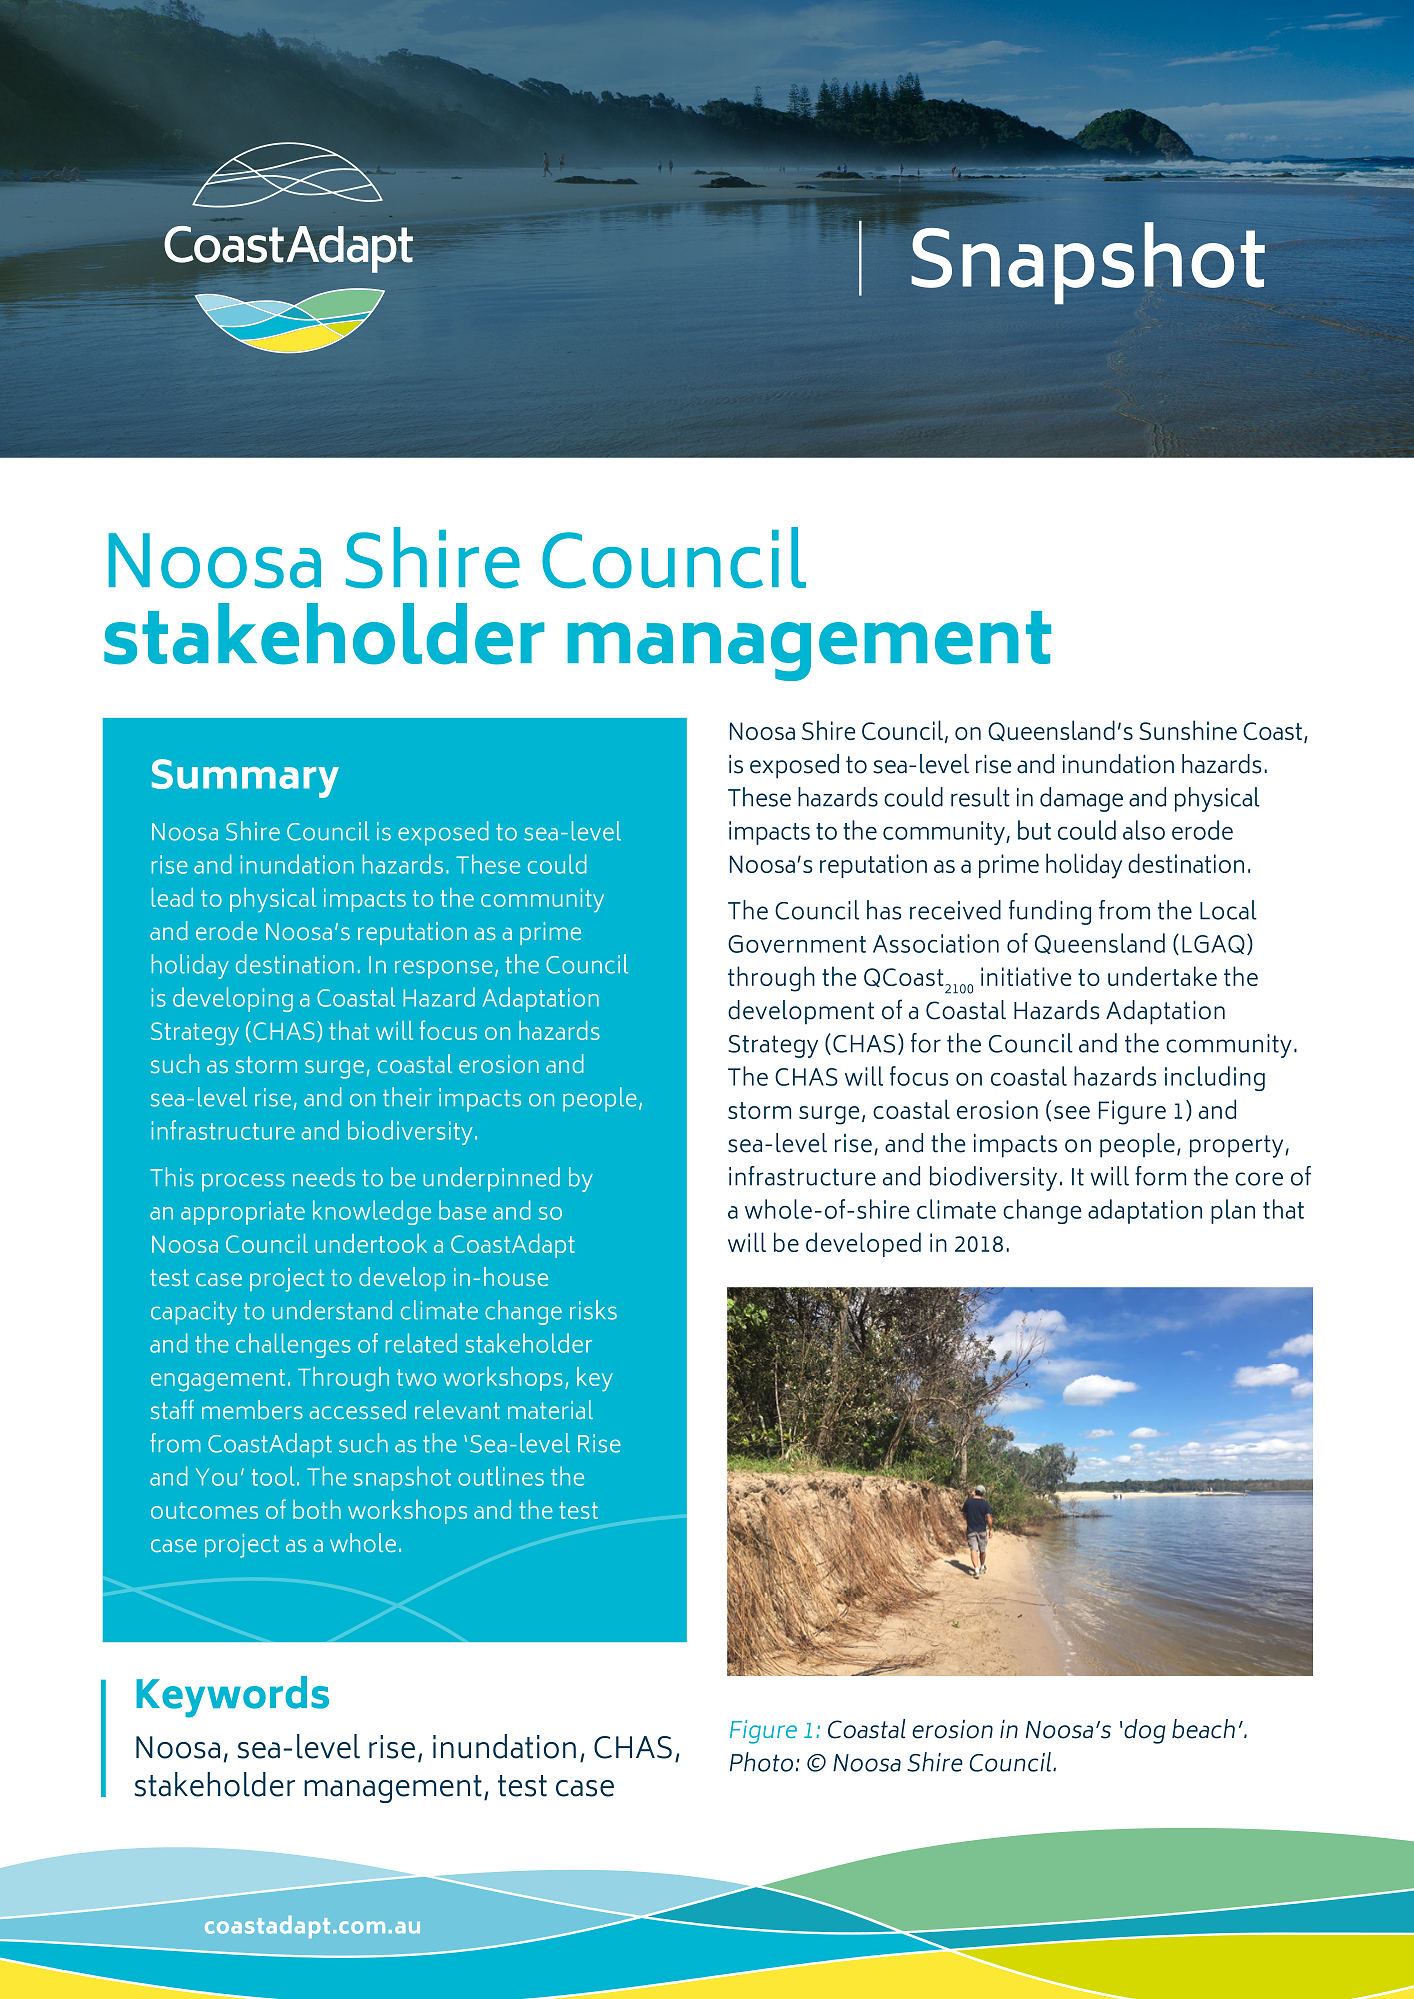 Image resolution: width=1414 pixels, height=1999 pixels. I want to click on result, so click(980, 797).
